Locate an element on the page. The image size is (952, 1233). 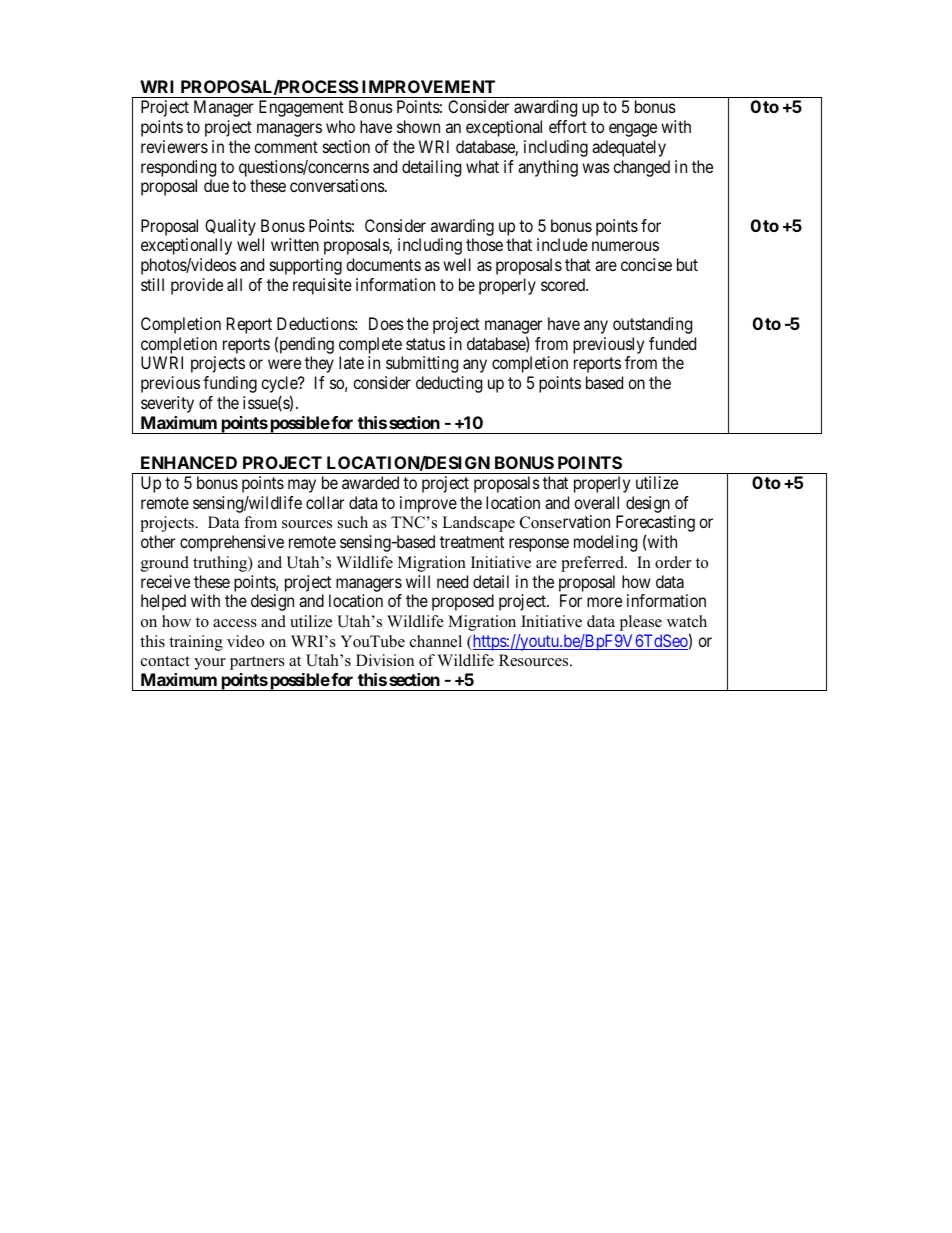
shown is located at coordinates (418, 126).
